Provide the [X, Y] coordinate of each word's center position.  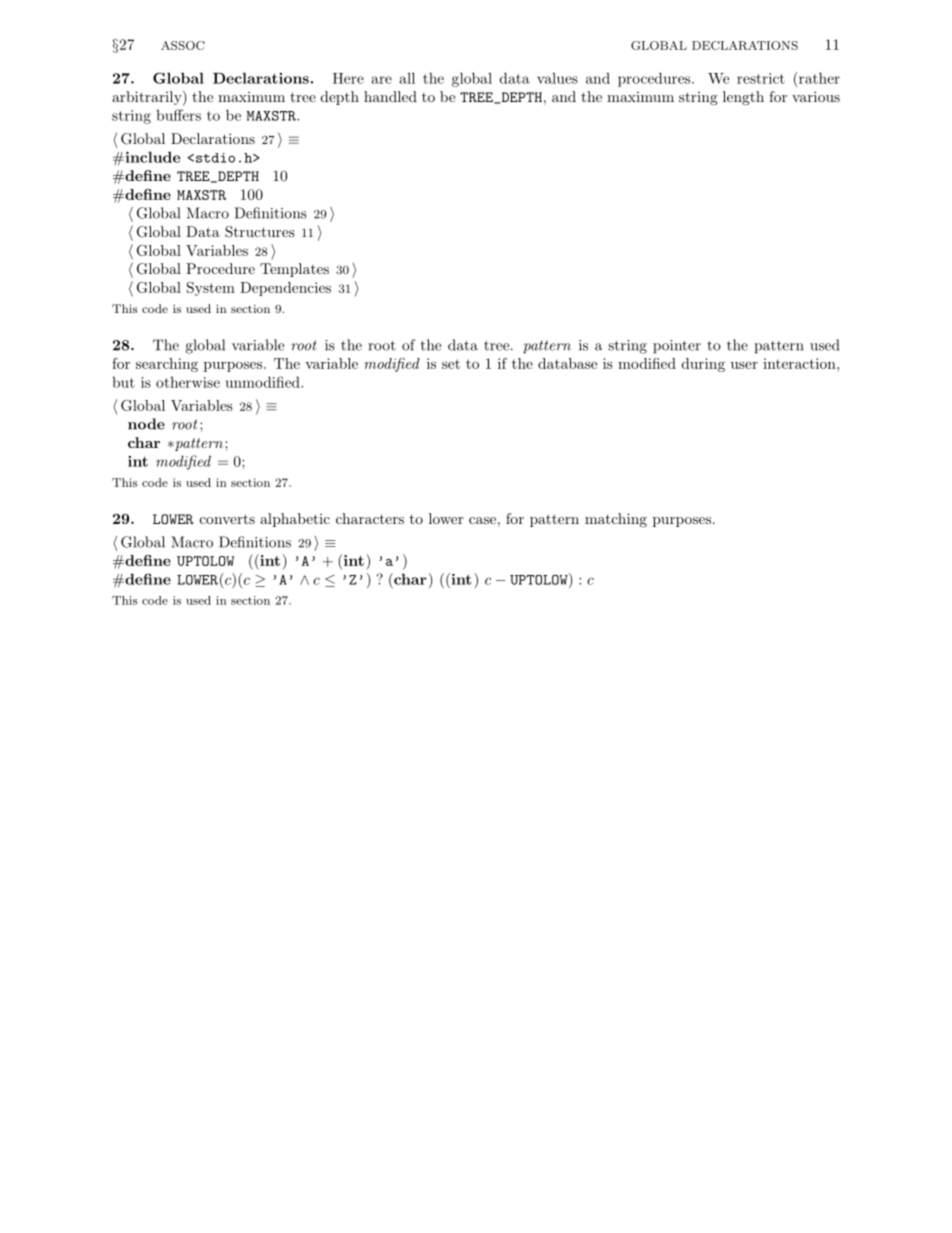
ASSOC [183, 45]
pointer [677, 347]
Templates [294, 270]
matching [616, 520]
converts [227, 519]
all [407, 78]
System [211, 289]
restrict [761, 78]
